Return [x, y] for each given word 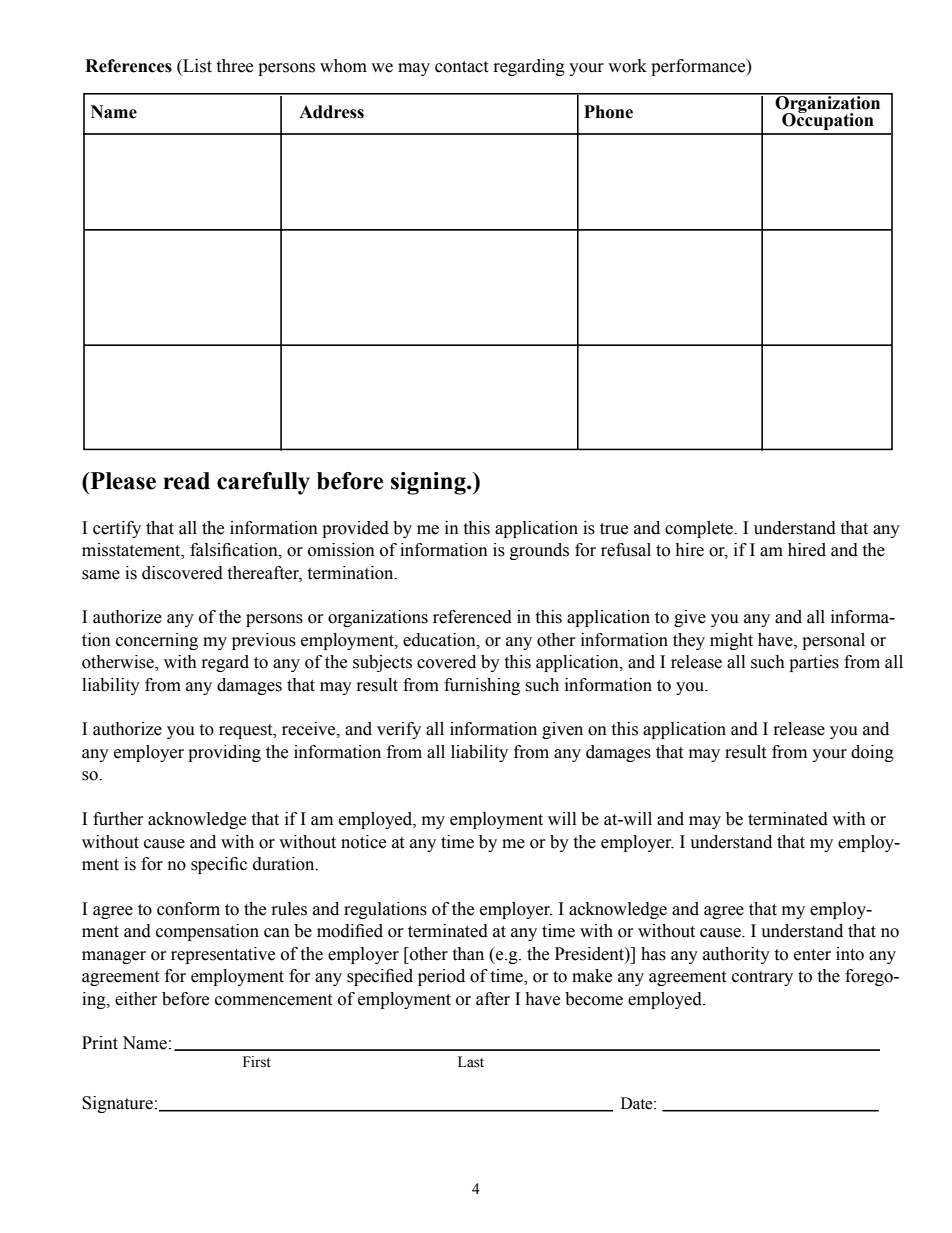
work [627, 66]
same [101, 575]
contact [461, 67]
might [731, 641]
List [196, 67]
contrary [762, 978]
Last [471, 1062]
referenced [472, 617]
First [257, 1062]
